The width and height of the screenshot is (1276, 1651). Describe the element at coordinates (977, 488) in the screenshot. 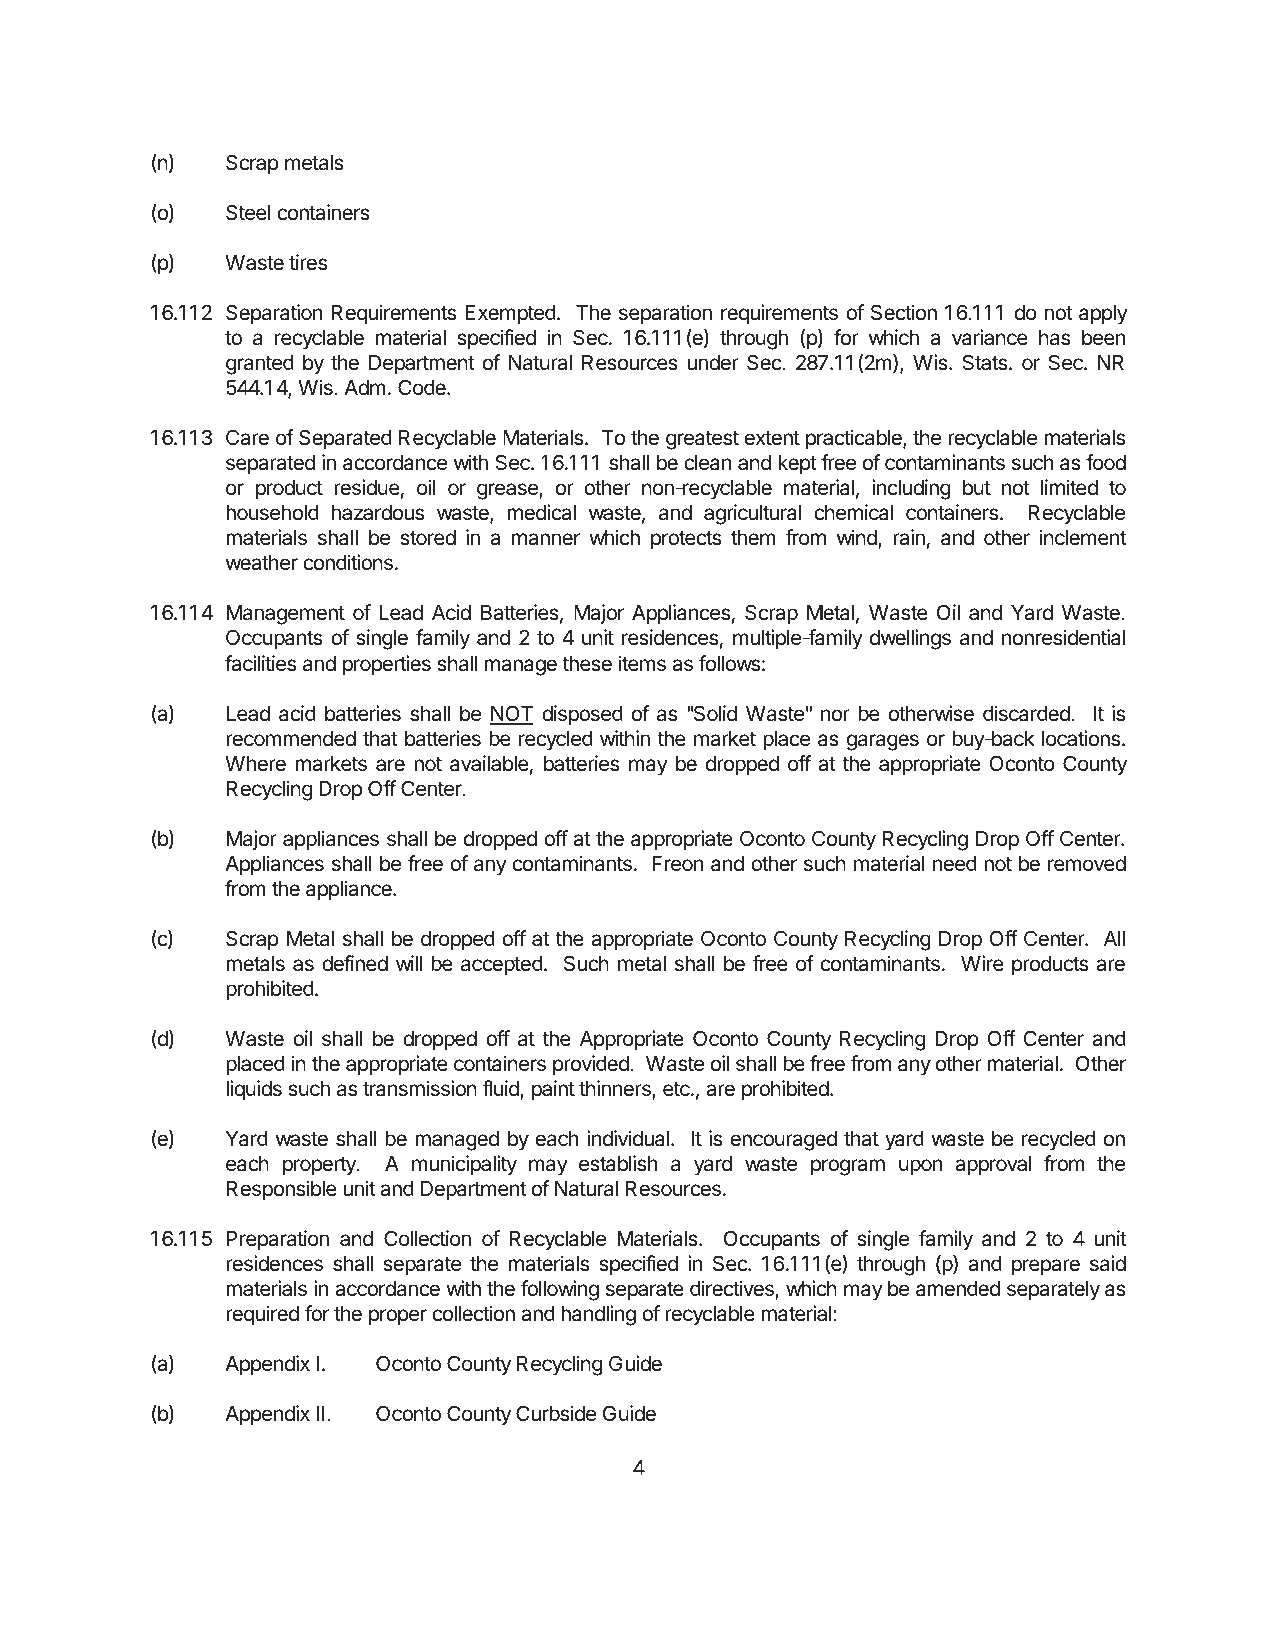

I see `but` at that location.
